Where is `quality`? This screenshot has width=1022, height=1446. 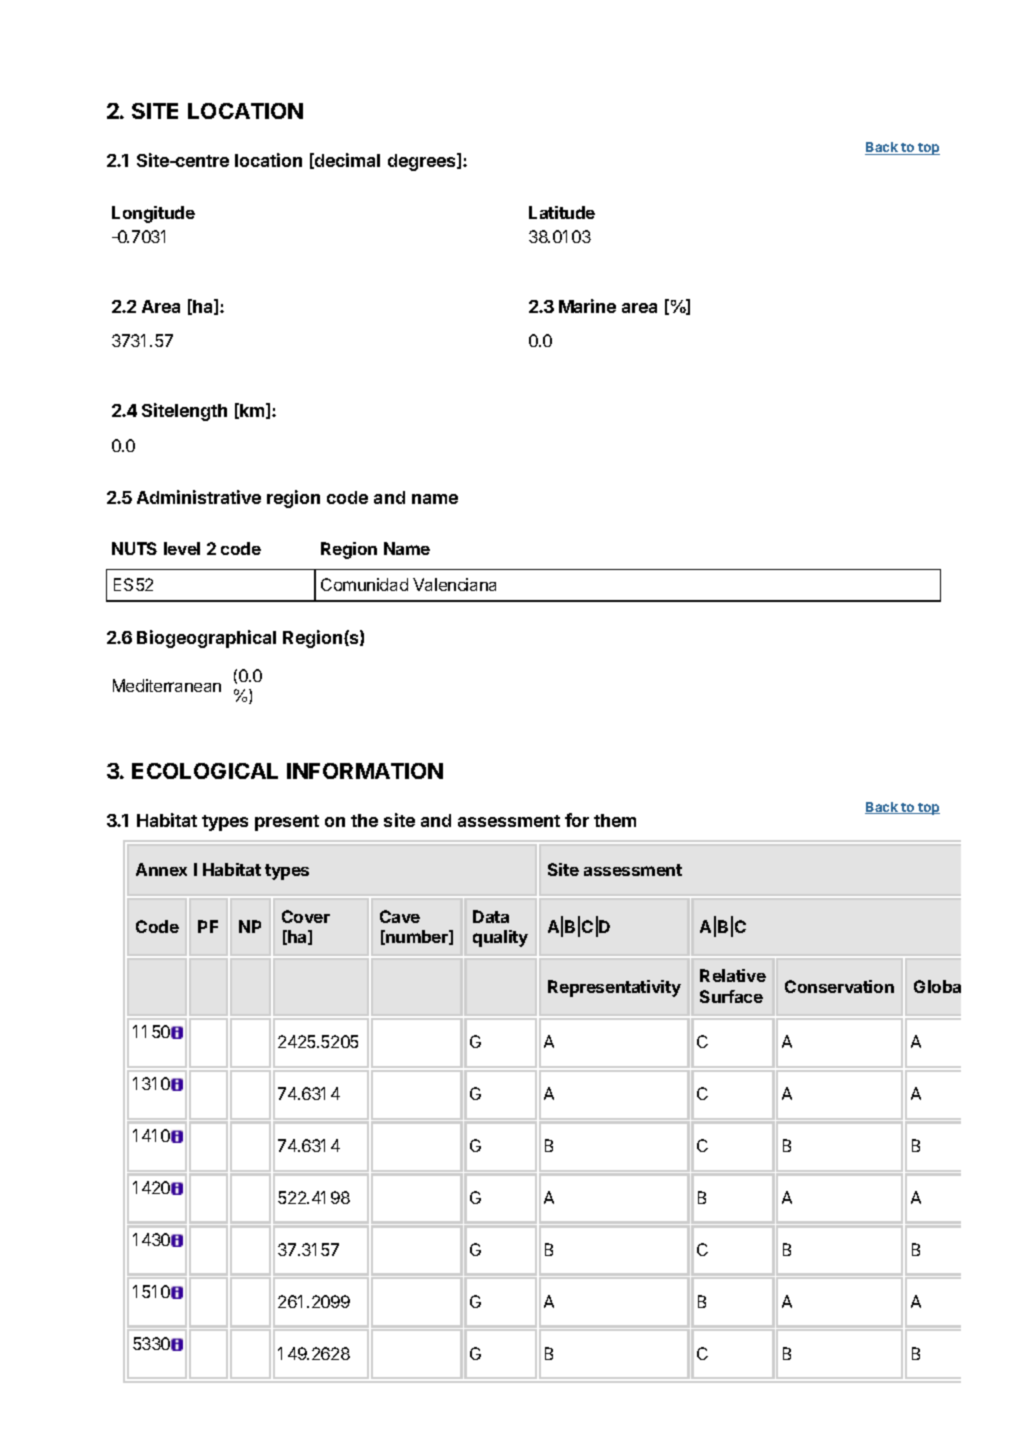
quality is located at coordinates (500, 938).
